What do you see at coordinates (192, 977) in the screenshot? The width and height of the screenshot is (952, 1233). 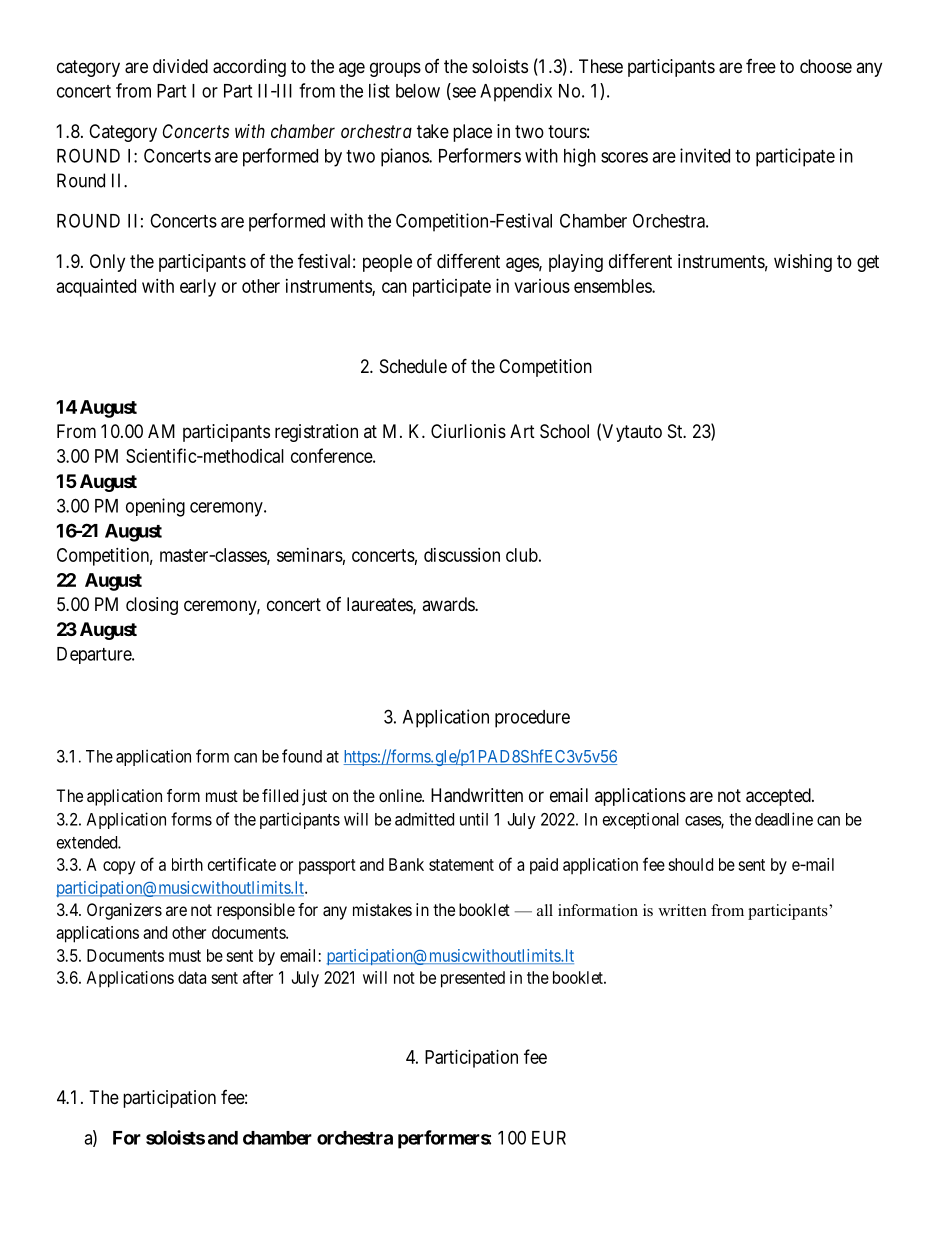 I see `data` at bounding box center [192, 977].
